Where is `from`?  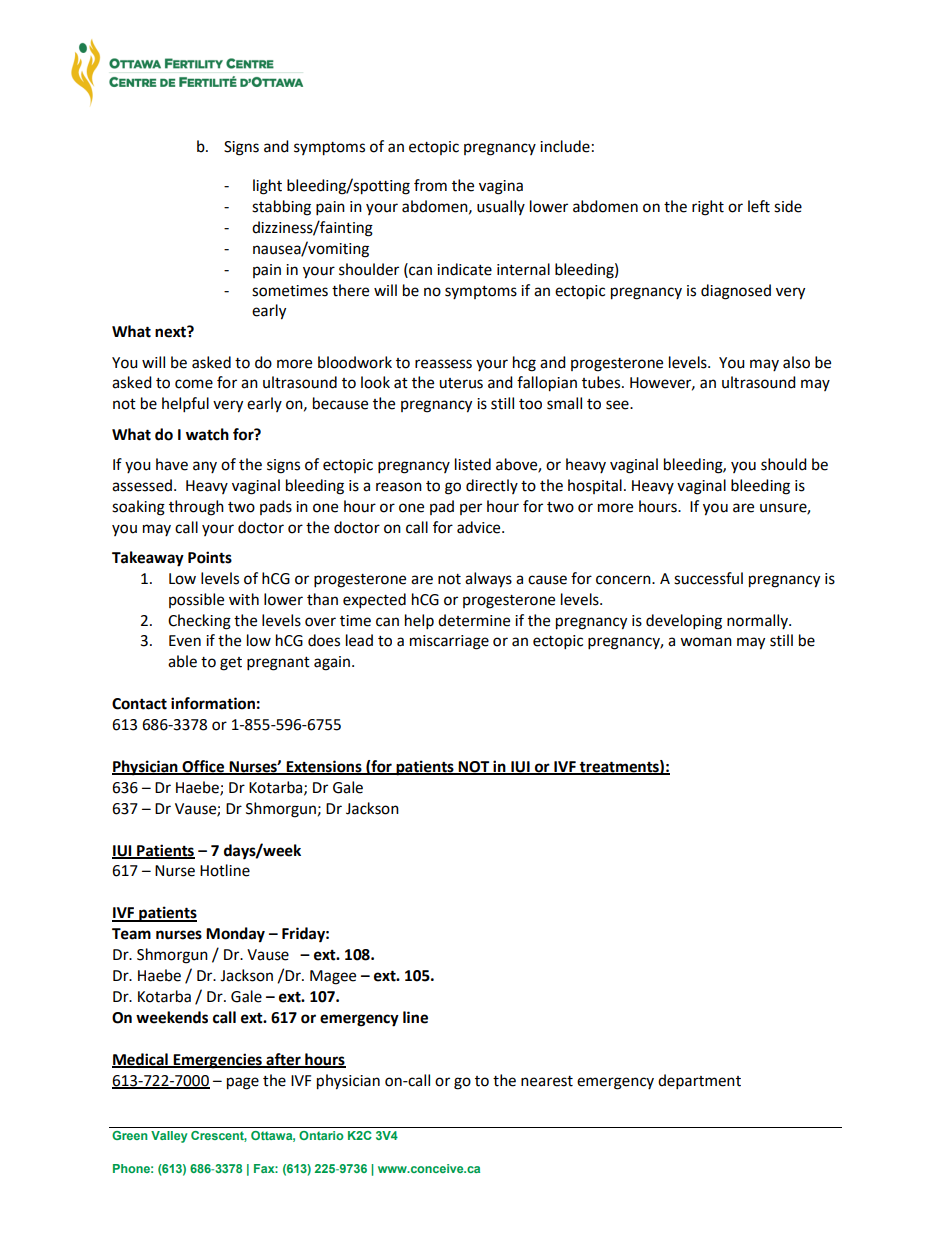 from is located at coordinates (430, 185).
